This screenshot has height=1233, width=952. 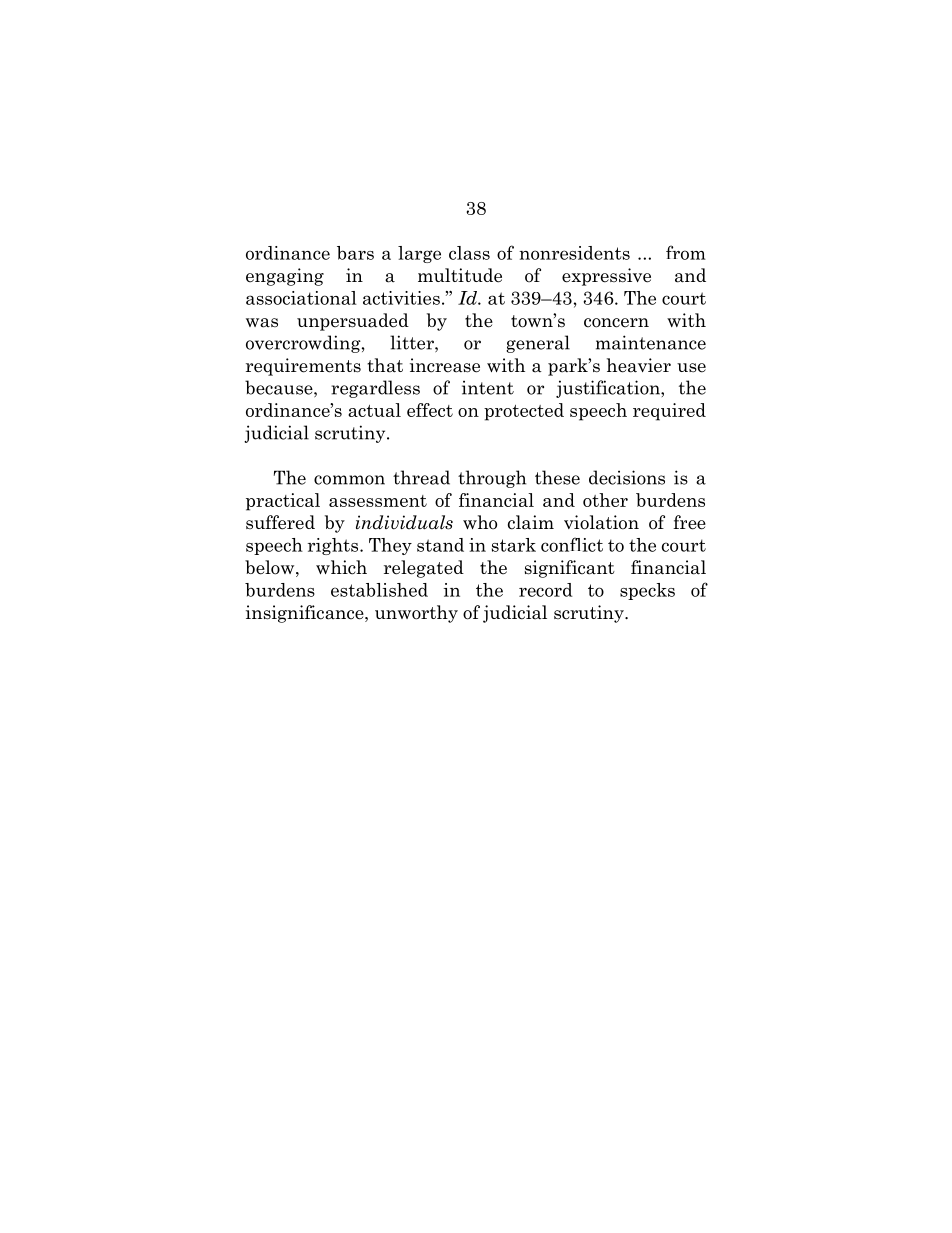 What do you see at coordinates (416, 614) in the screenshot?
I see `unworthy` at bounding box center [416, 614].
